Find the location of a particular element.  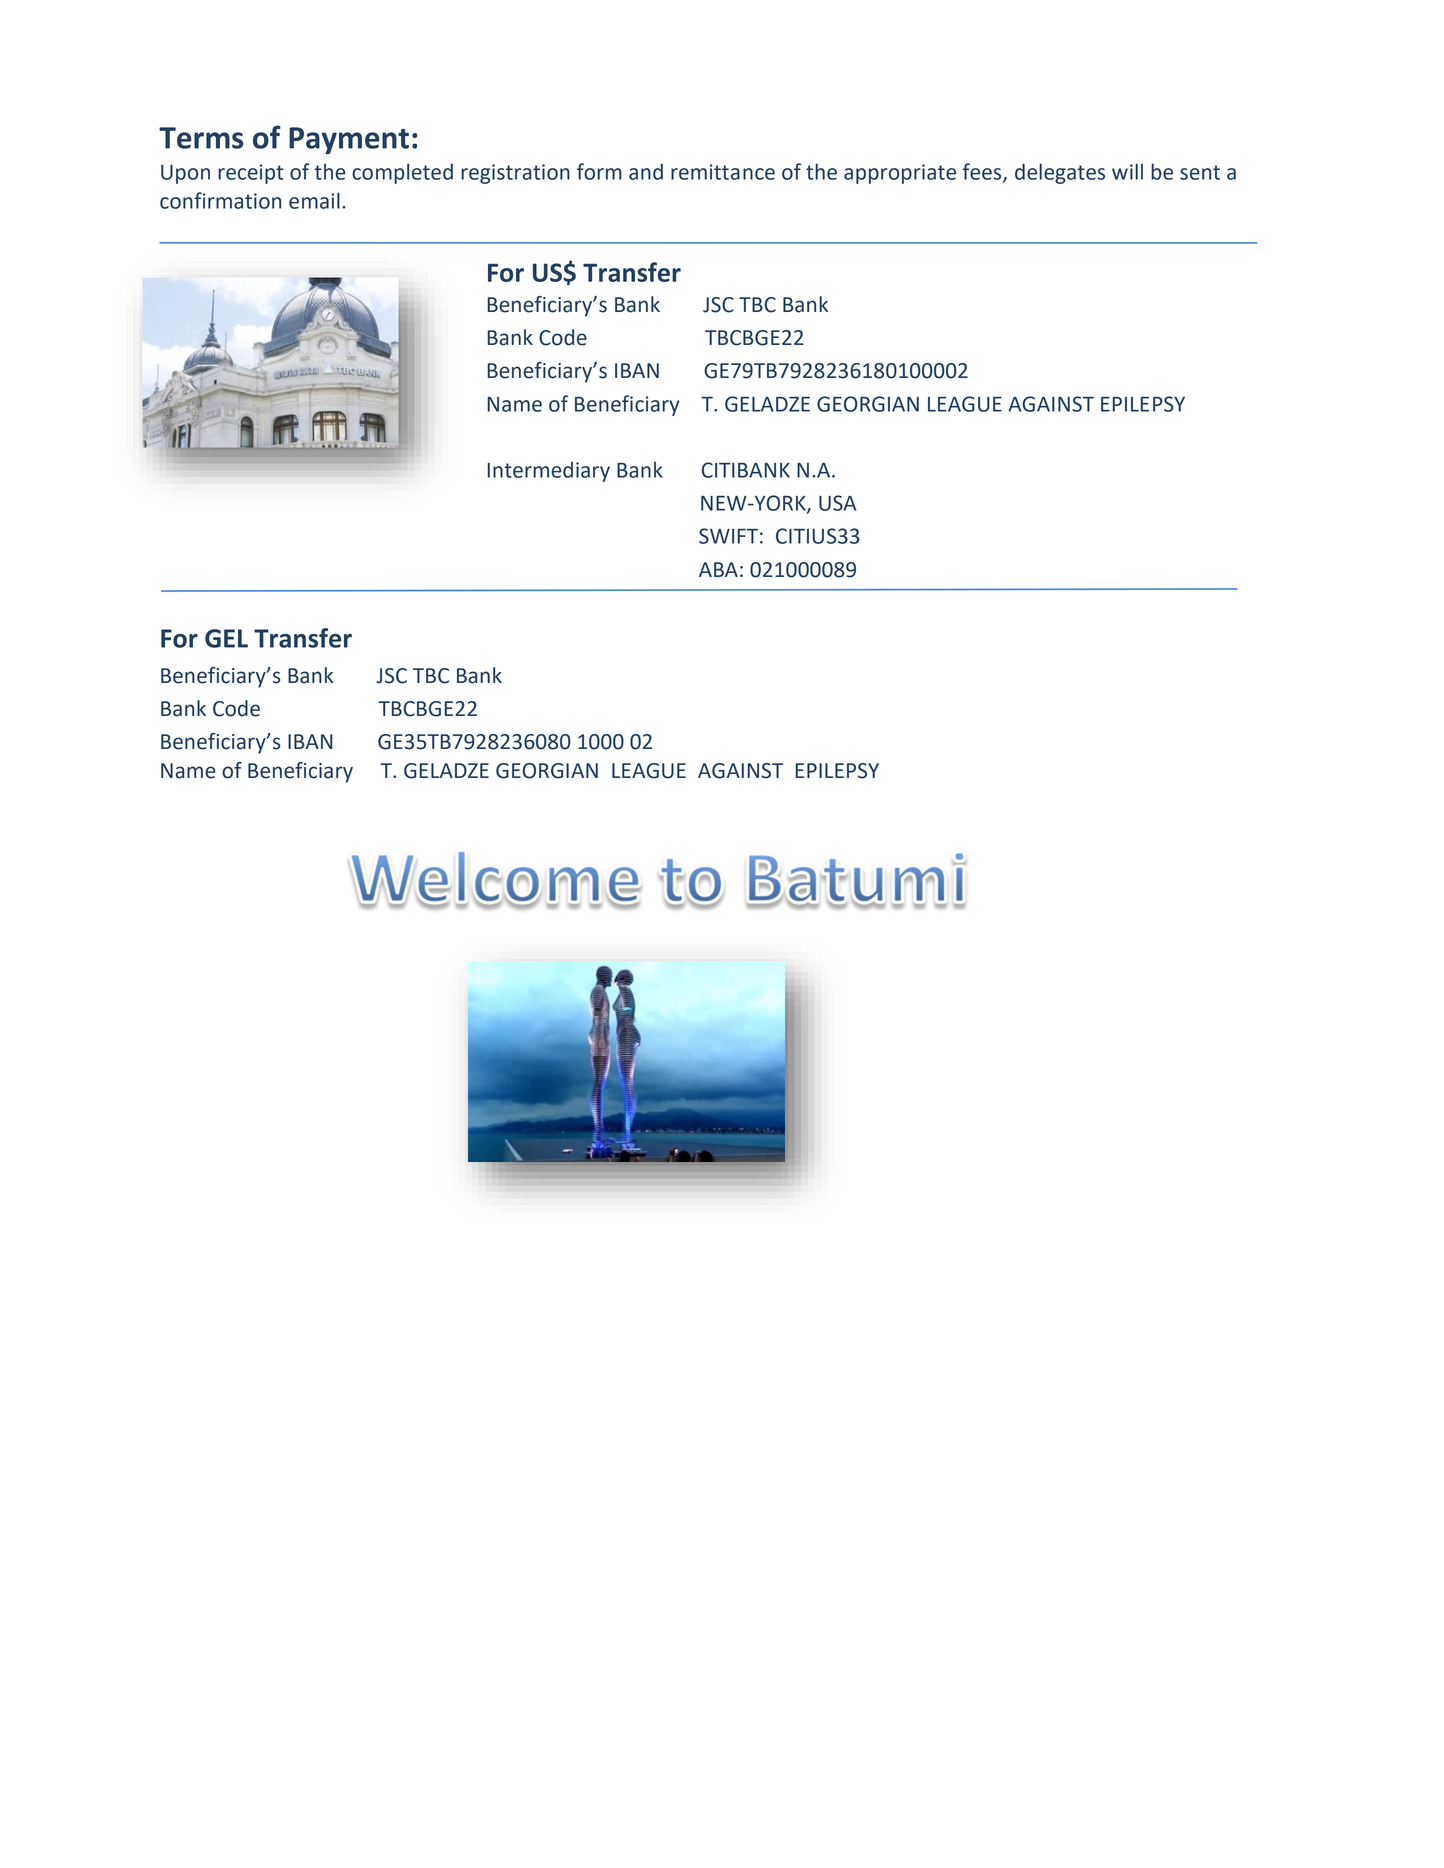

Intermediary is located at coordinates (549, 471).
